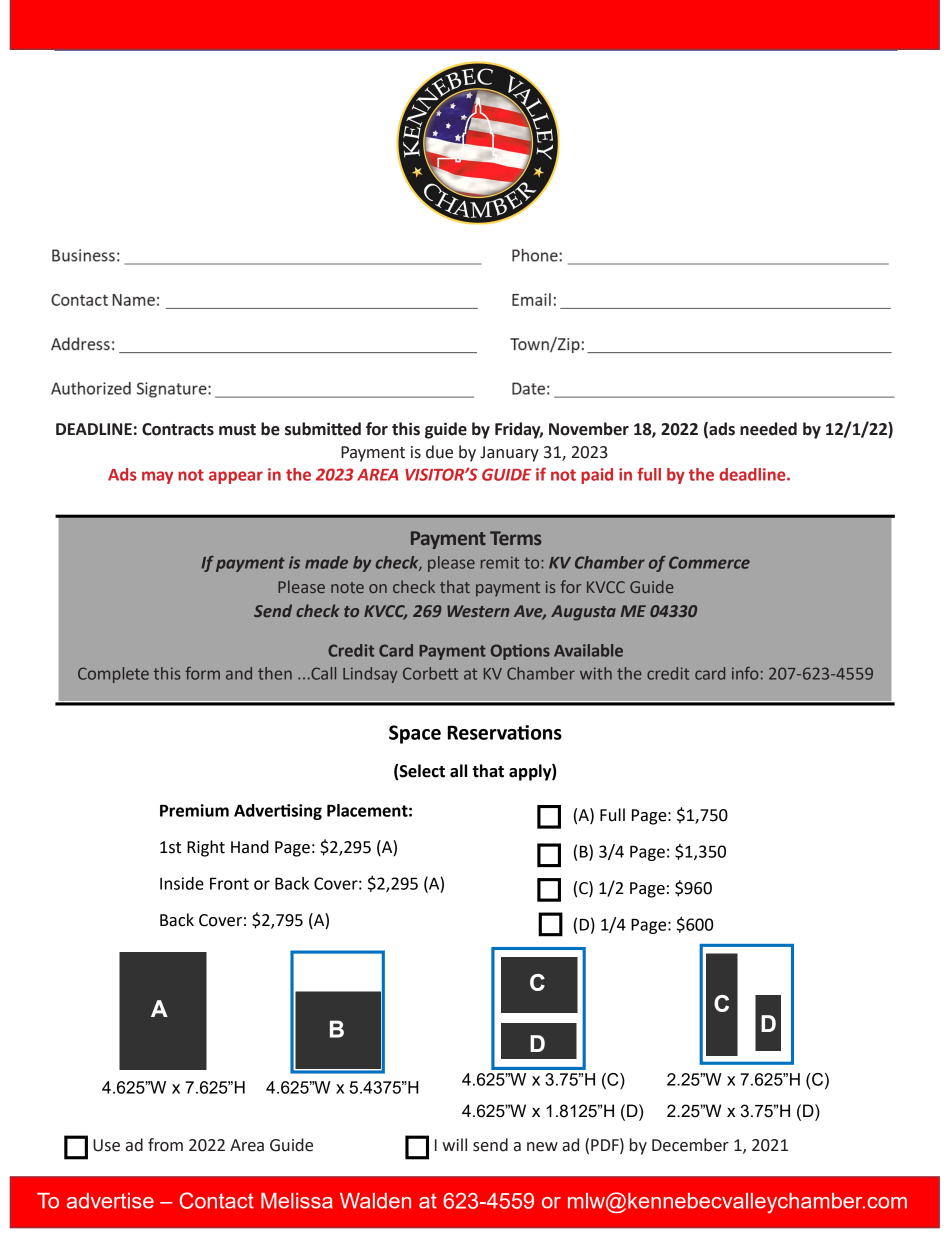 The width and height of the screenshot is (952, 1233). Describe the element at coordinates (478, 611) in the screenshot. I see `Western` at that location.
